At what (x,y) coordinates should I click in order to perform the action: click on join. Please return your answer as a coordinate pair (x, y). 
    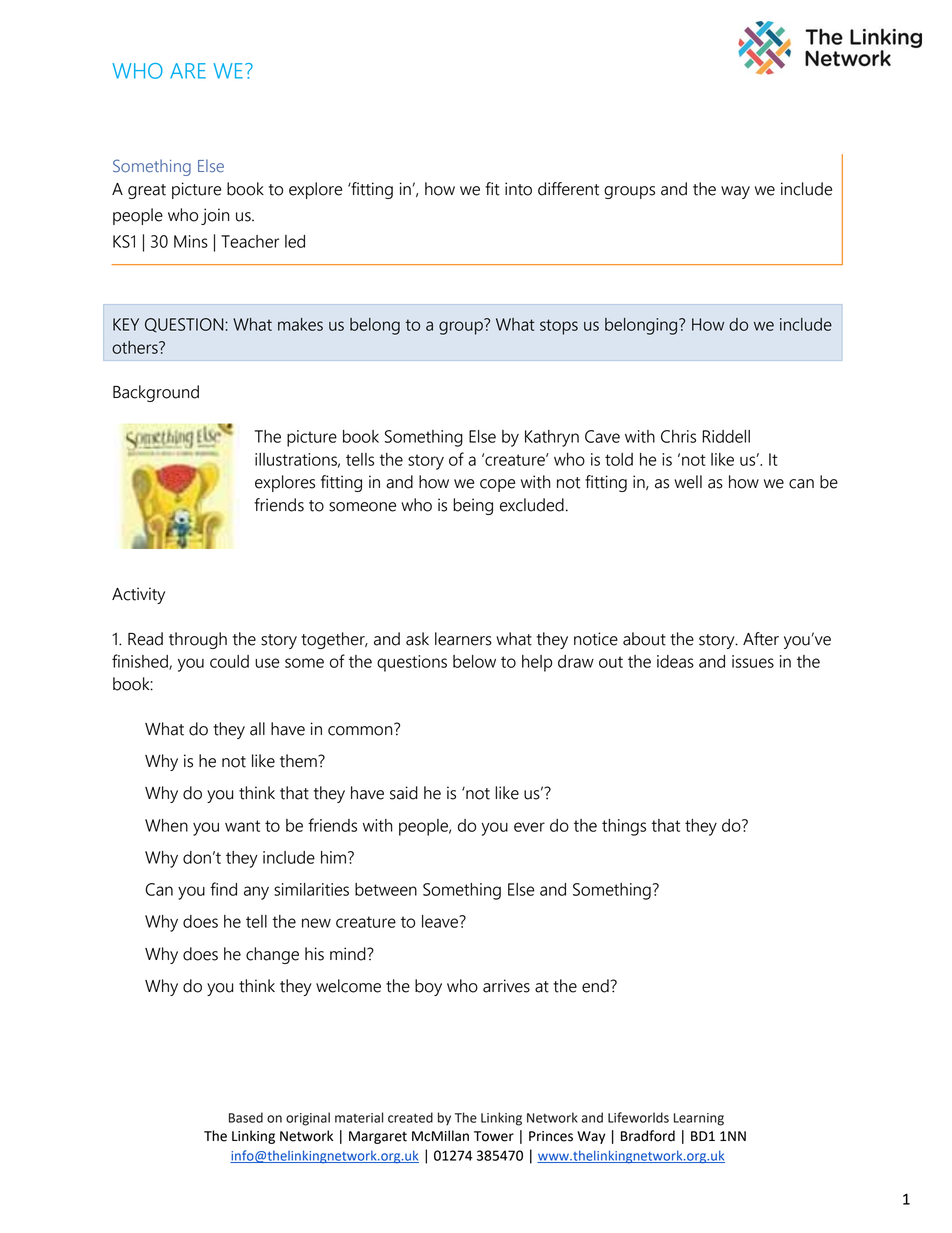
    Looking at the image, I should click on (215, 216).
